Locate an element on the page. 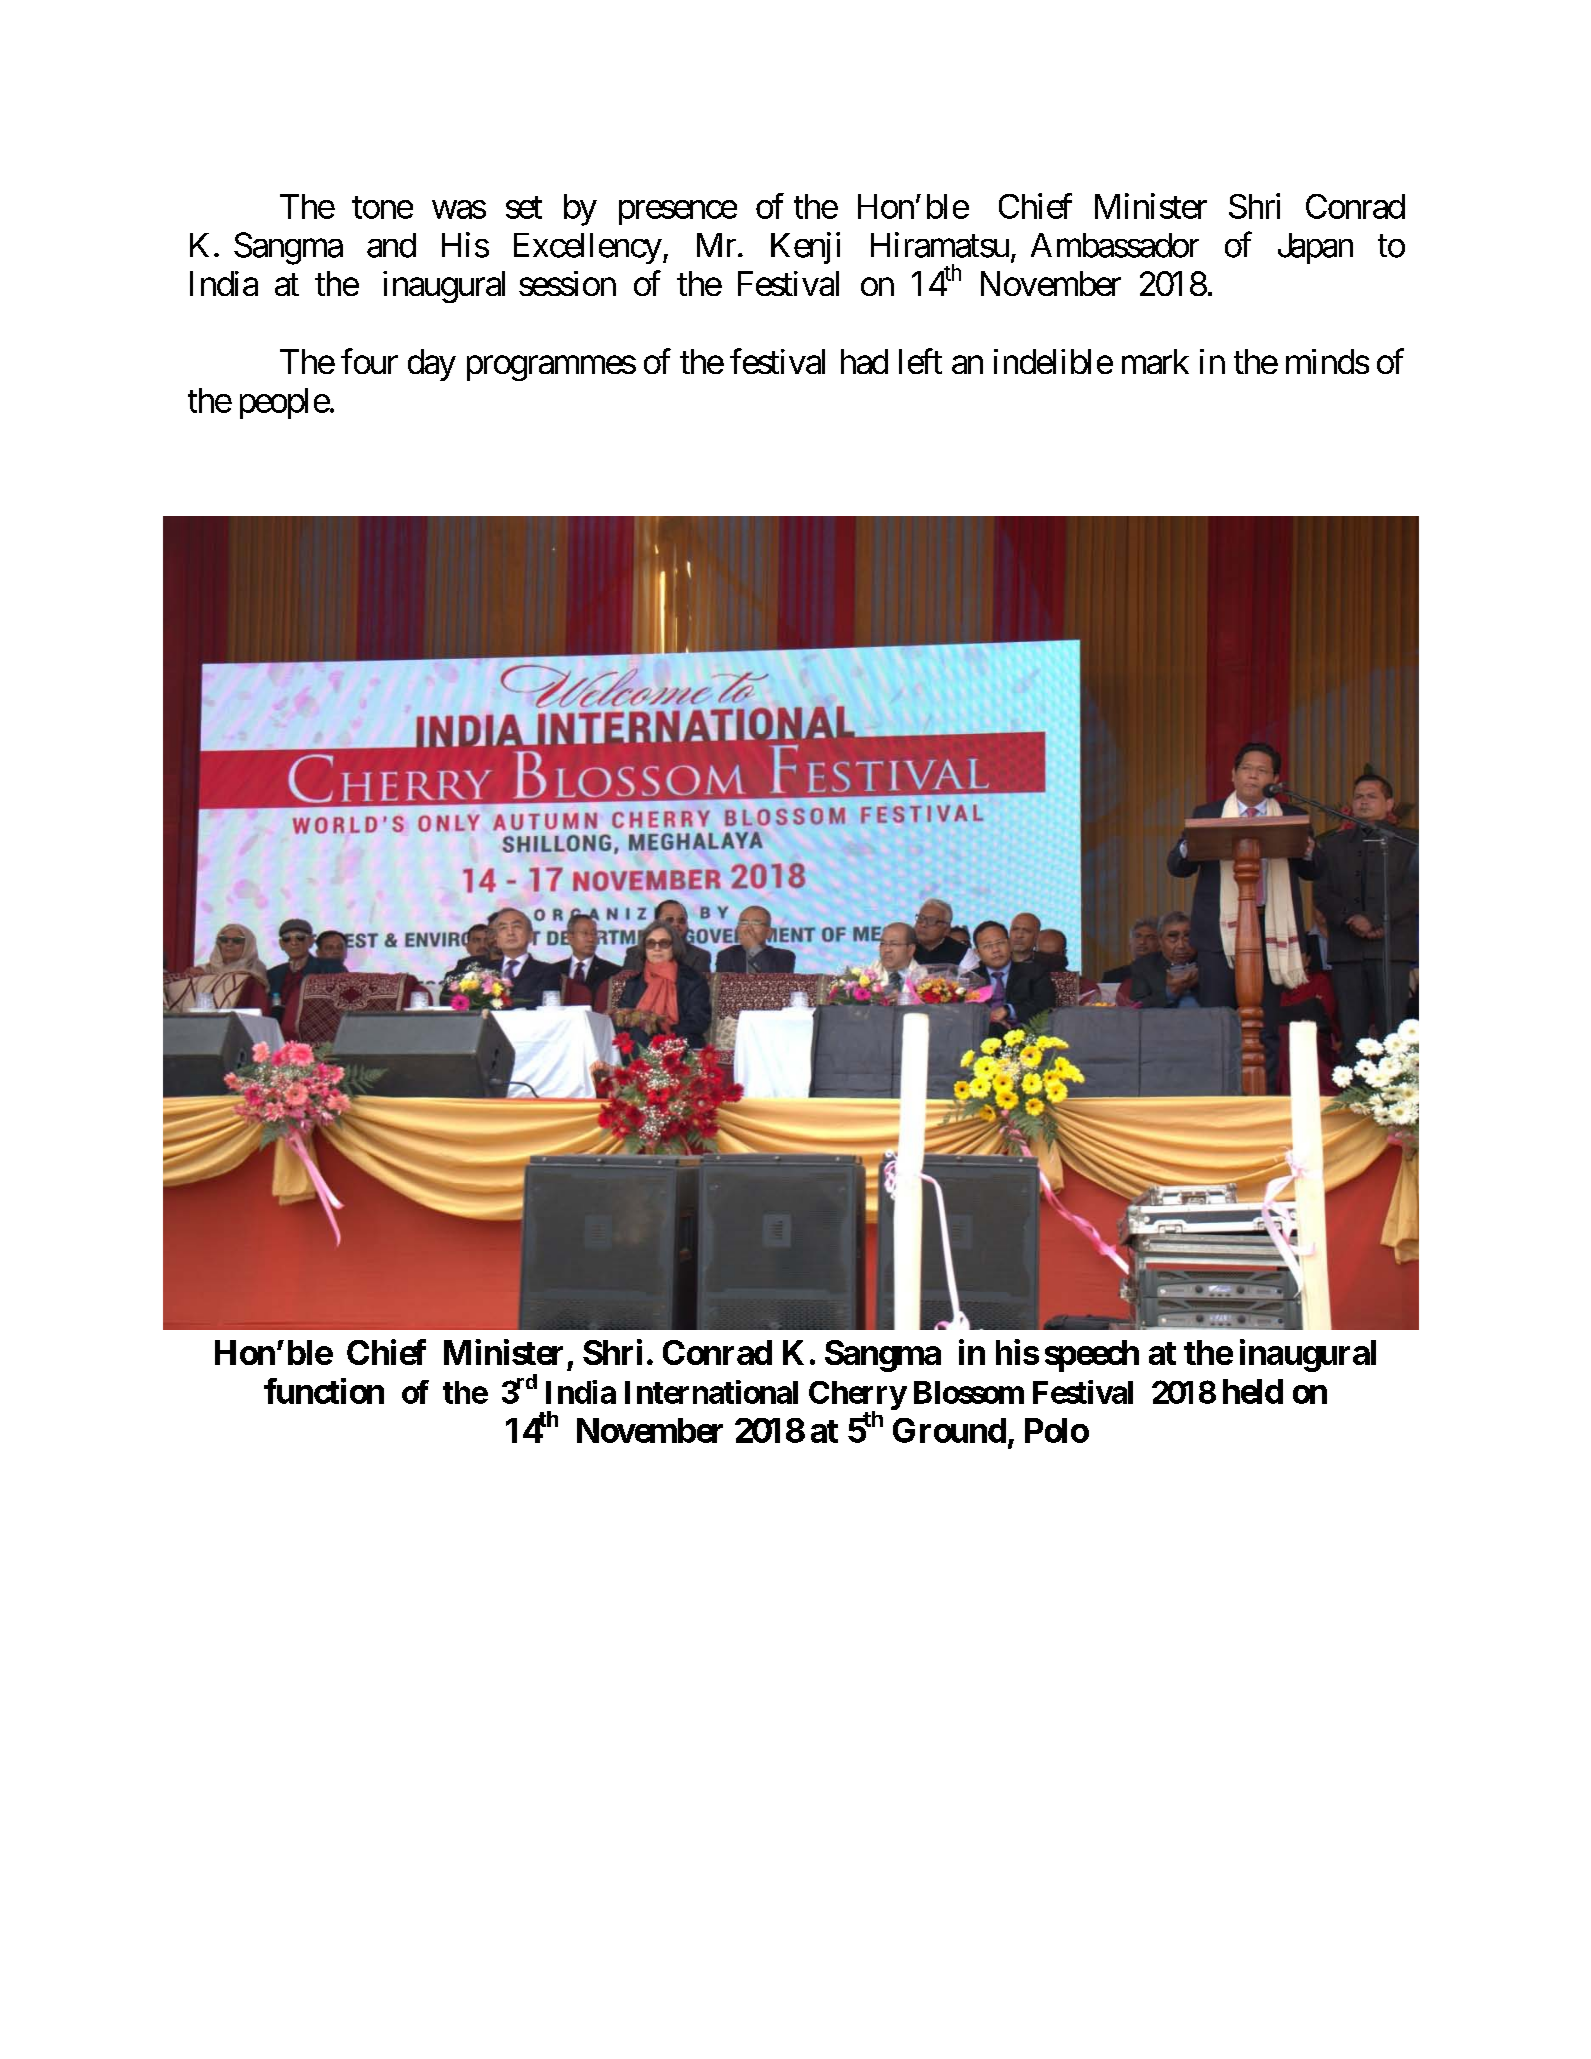 The height and width of the page is (2059, 1591). and is located at coordinates (391, 245).
